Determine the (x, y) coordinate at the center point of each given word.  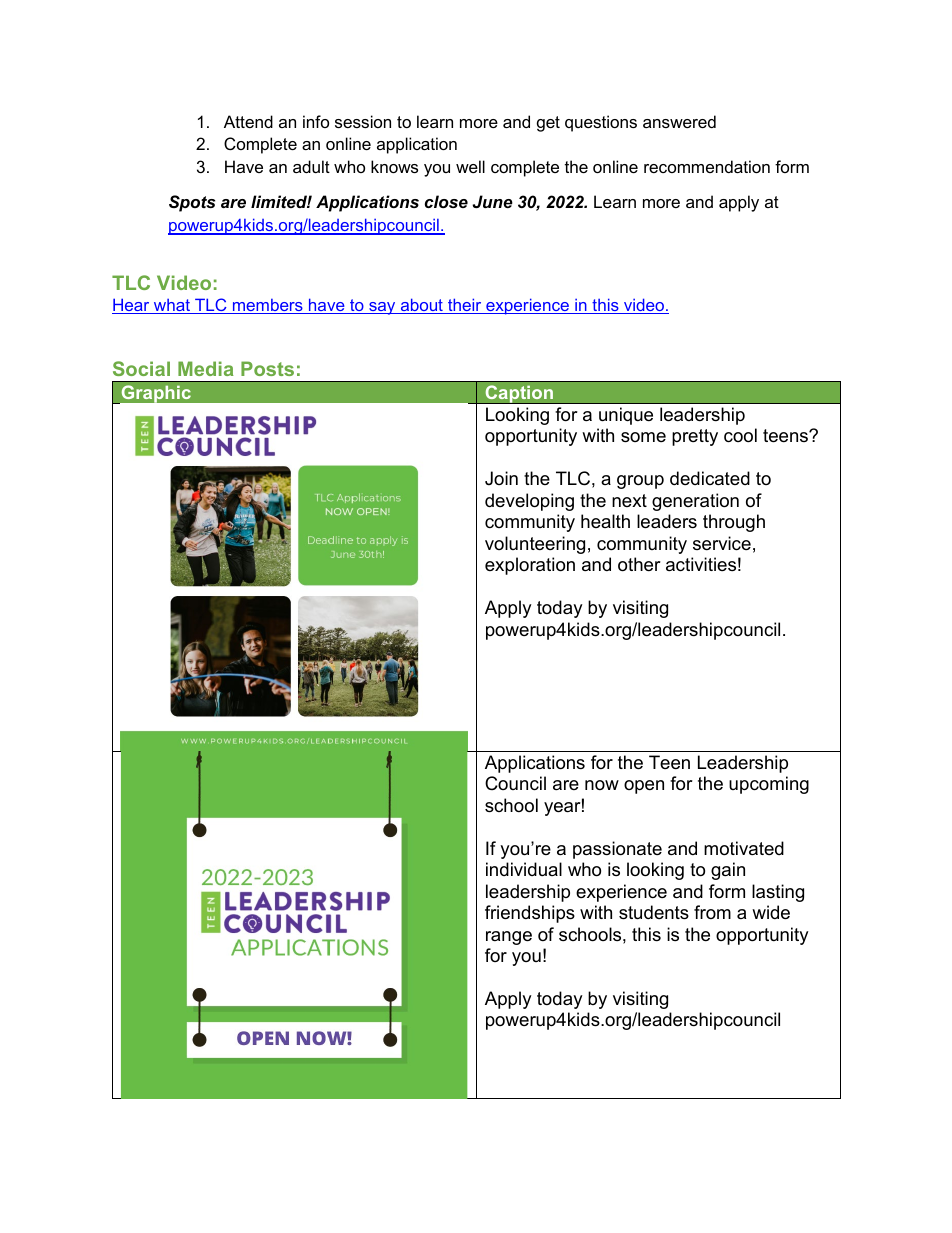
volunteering (535, 545)
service (722, 543)
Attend (248, 121)
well (470, 166)
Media (206, 368)
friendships (530, 914)
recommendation (707, 166)
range (509, 938)
